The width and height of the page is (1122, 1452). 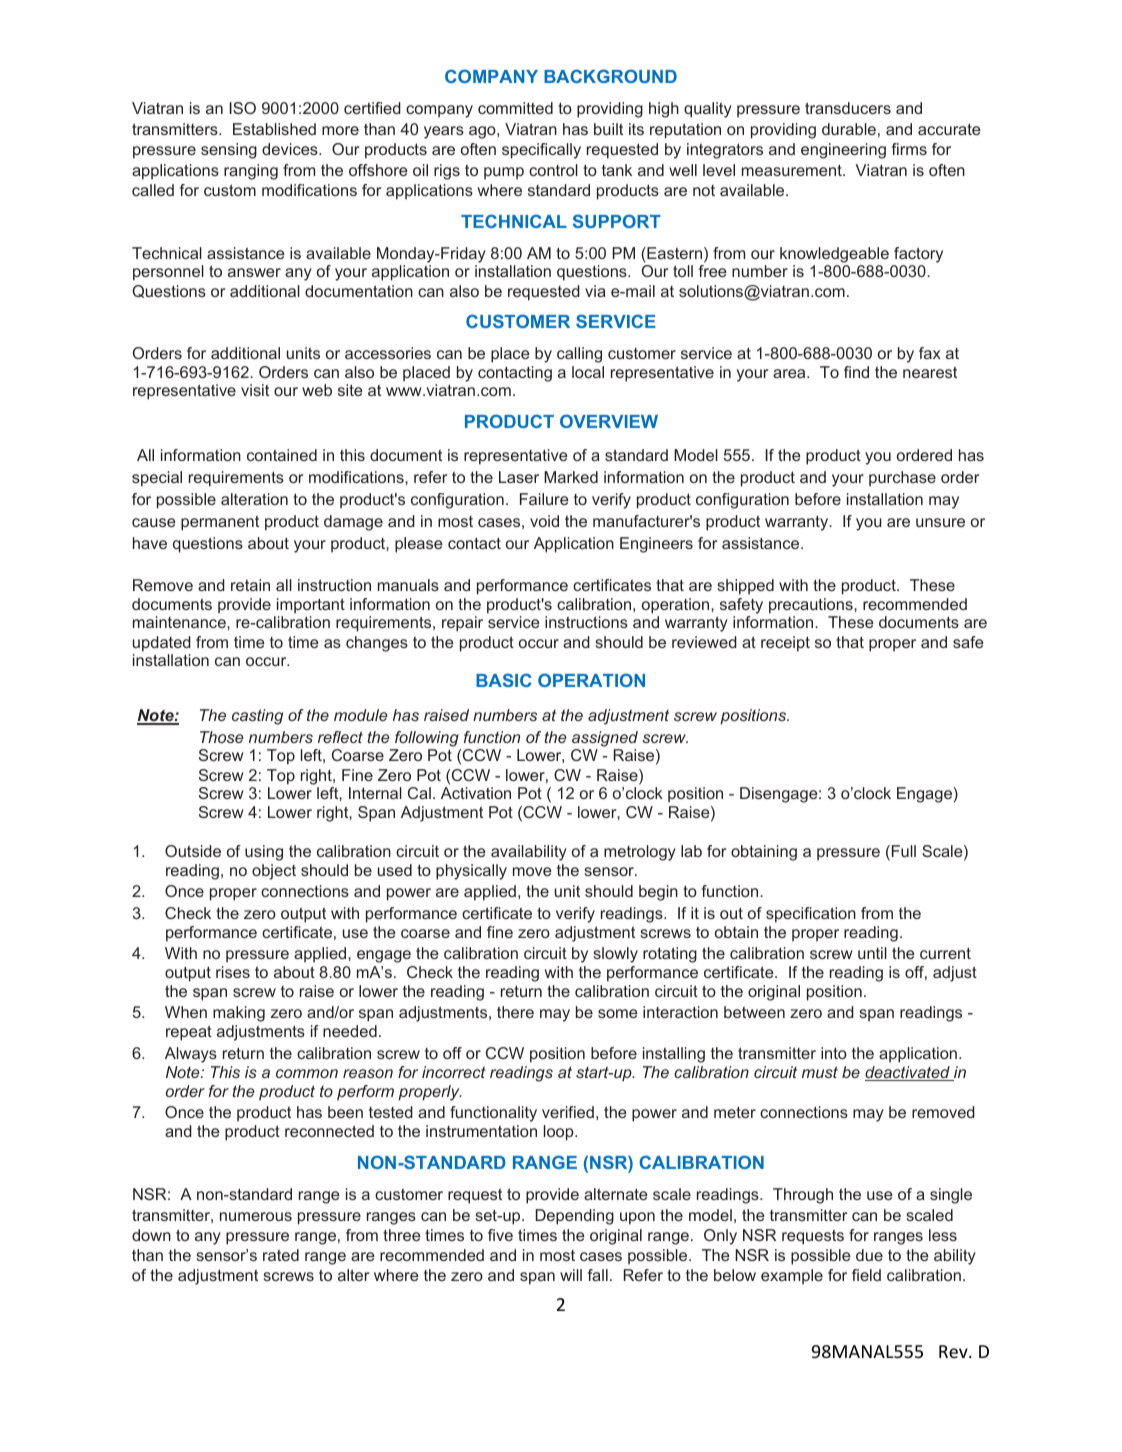 What do you see at coordinates (515, 108) in the page?
I see `committed` at bounding box center [515, 108].
